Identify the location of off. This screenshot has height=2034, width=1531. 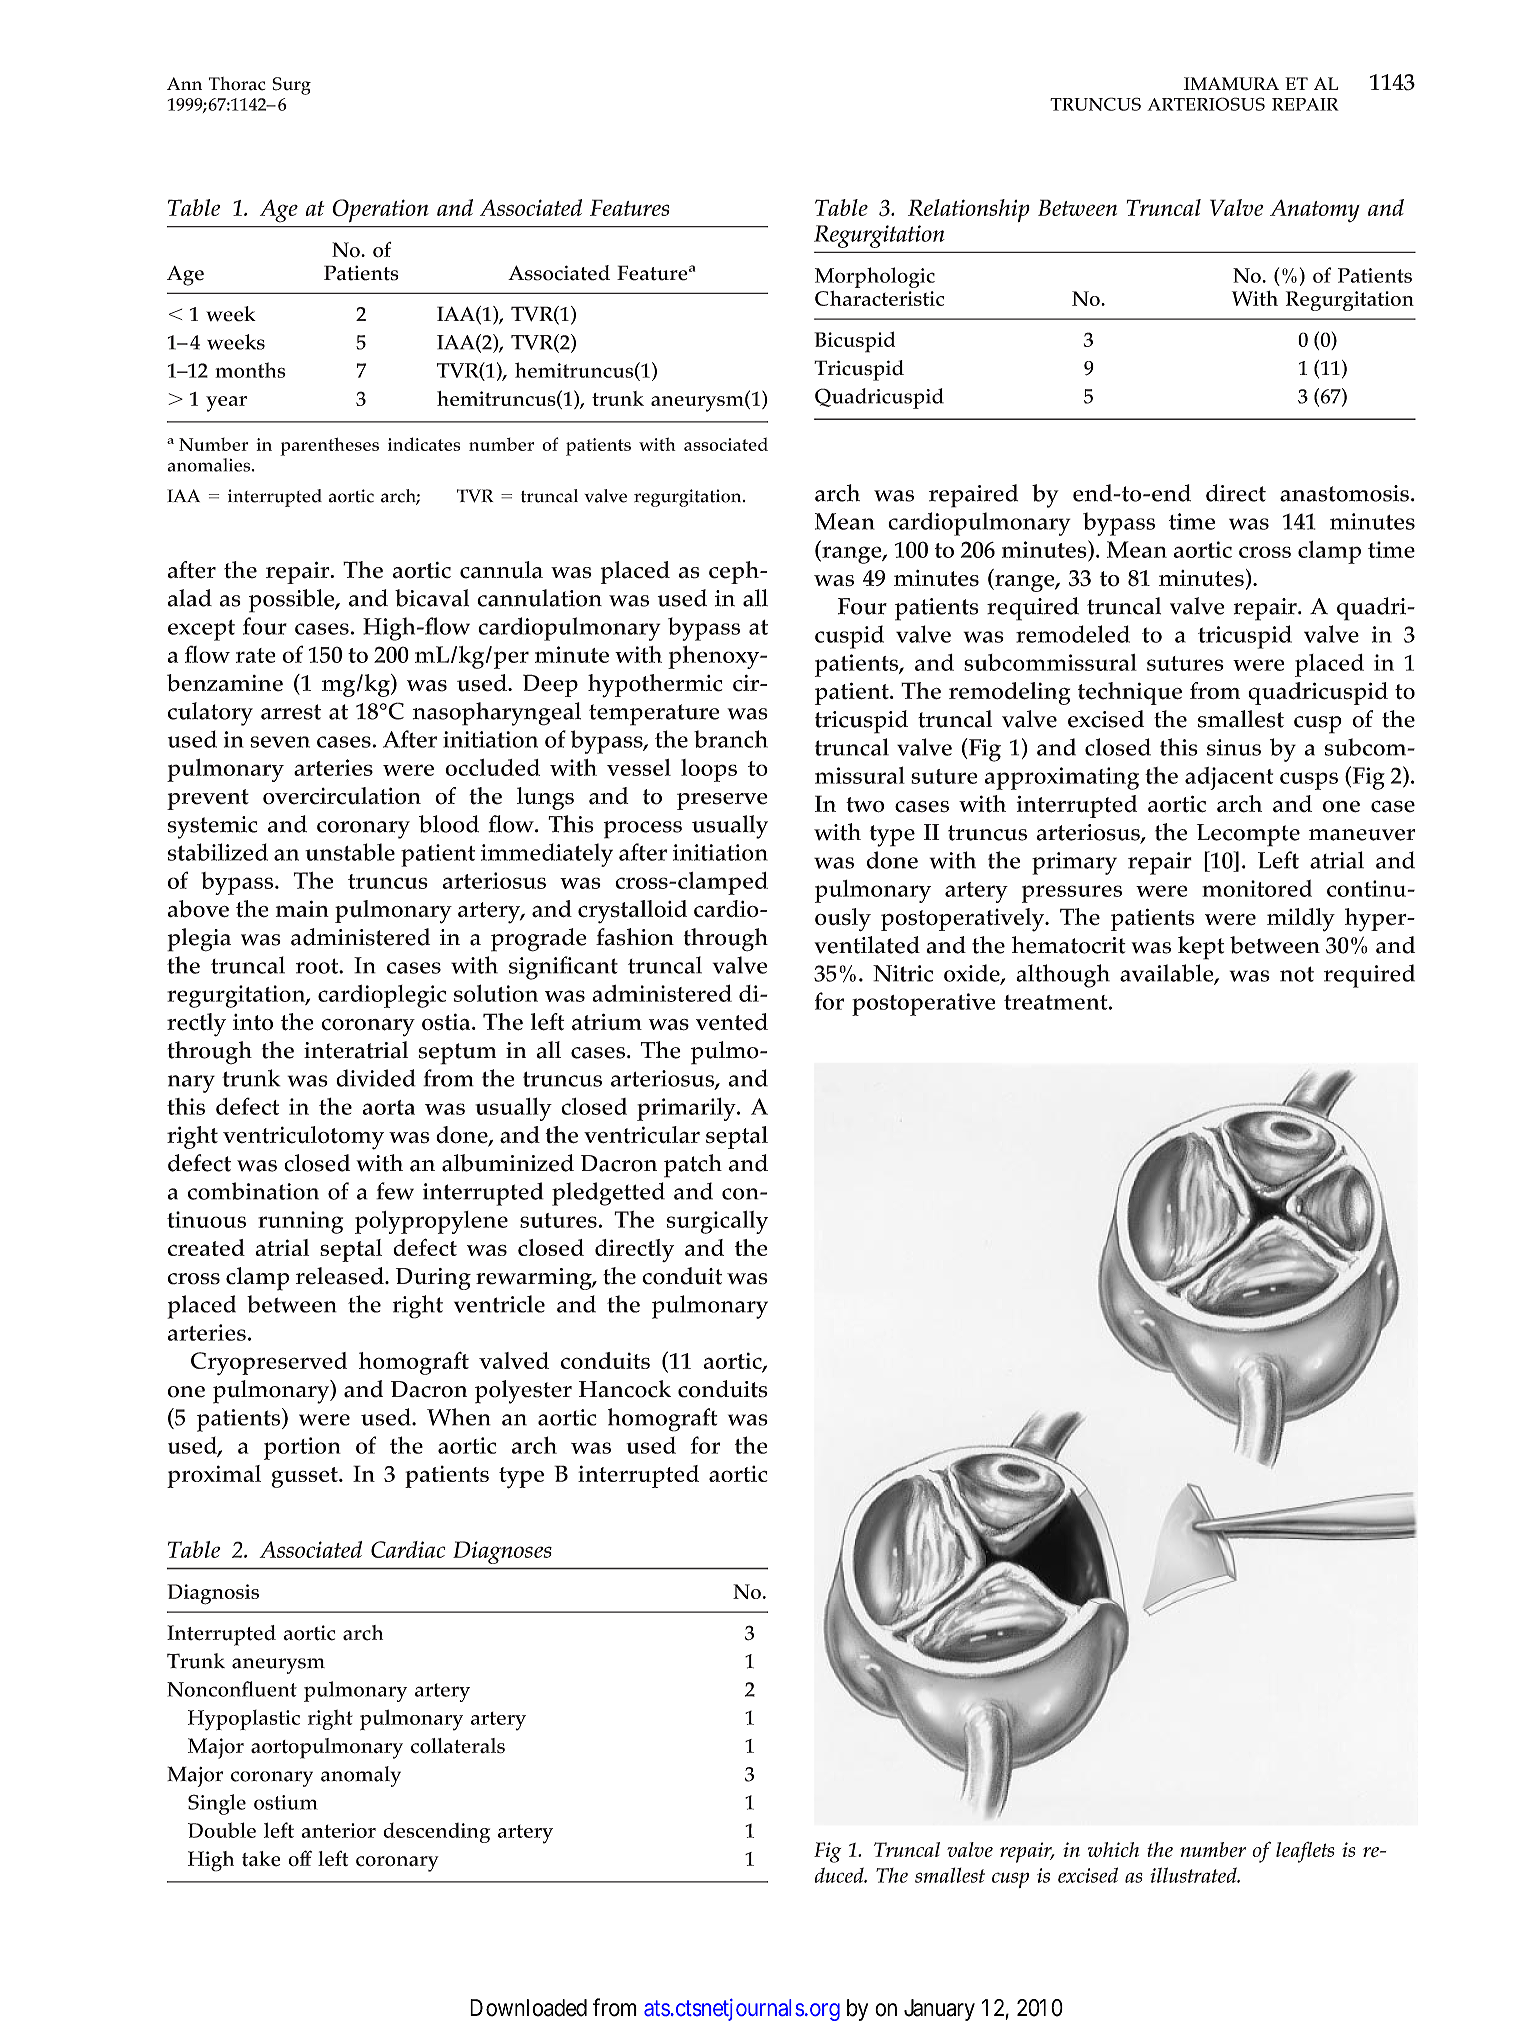
(300, 1858).
